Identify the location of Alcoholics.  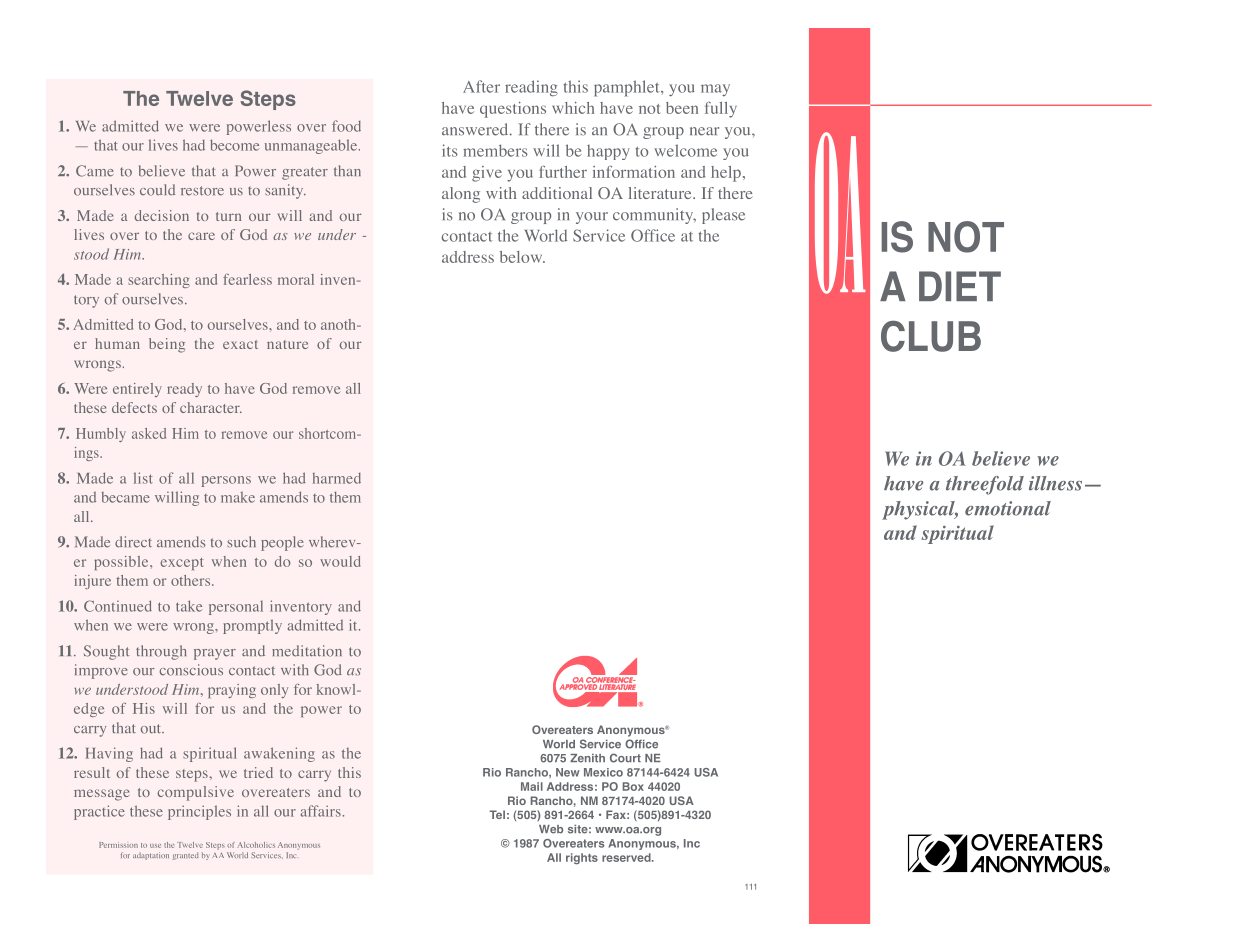
(256, 845).
